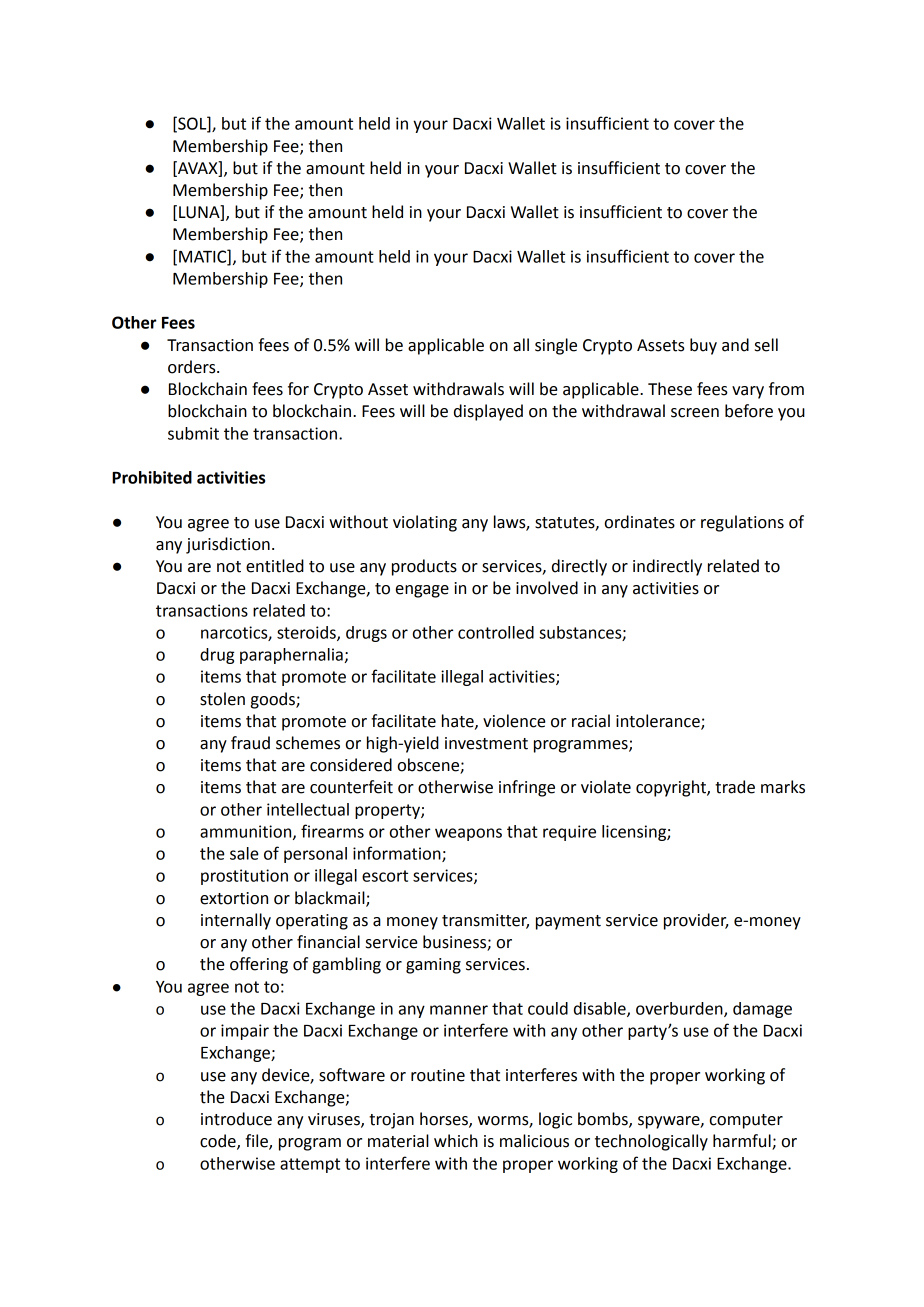 The height and width of the screenshot is (1307, 924). What do you see at coordinates (291, 656) in the screenshot?
I see `paraphernalia` at bounding box center [291, 656].
